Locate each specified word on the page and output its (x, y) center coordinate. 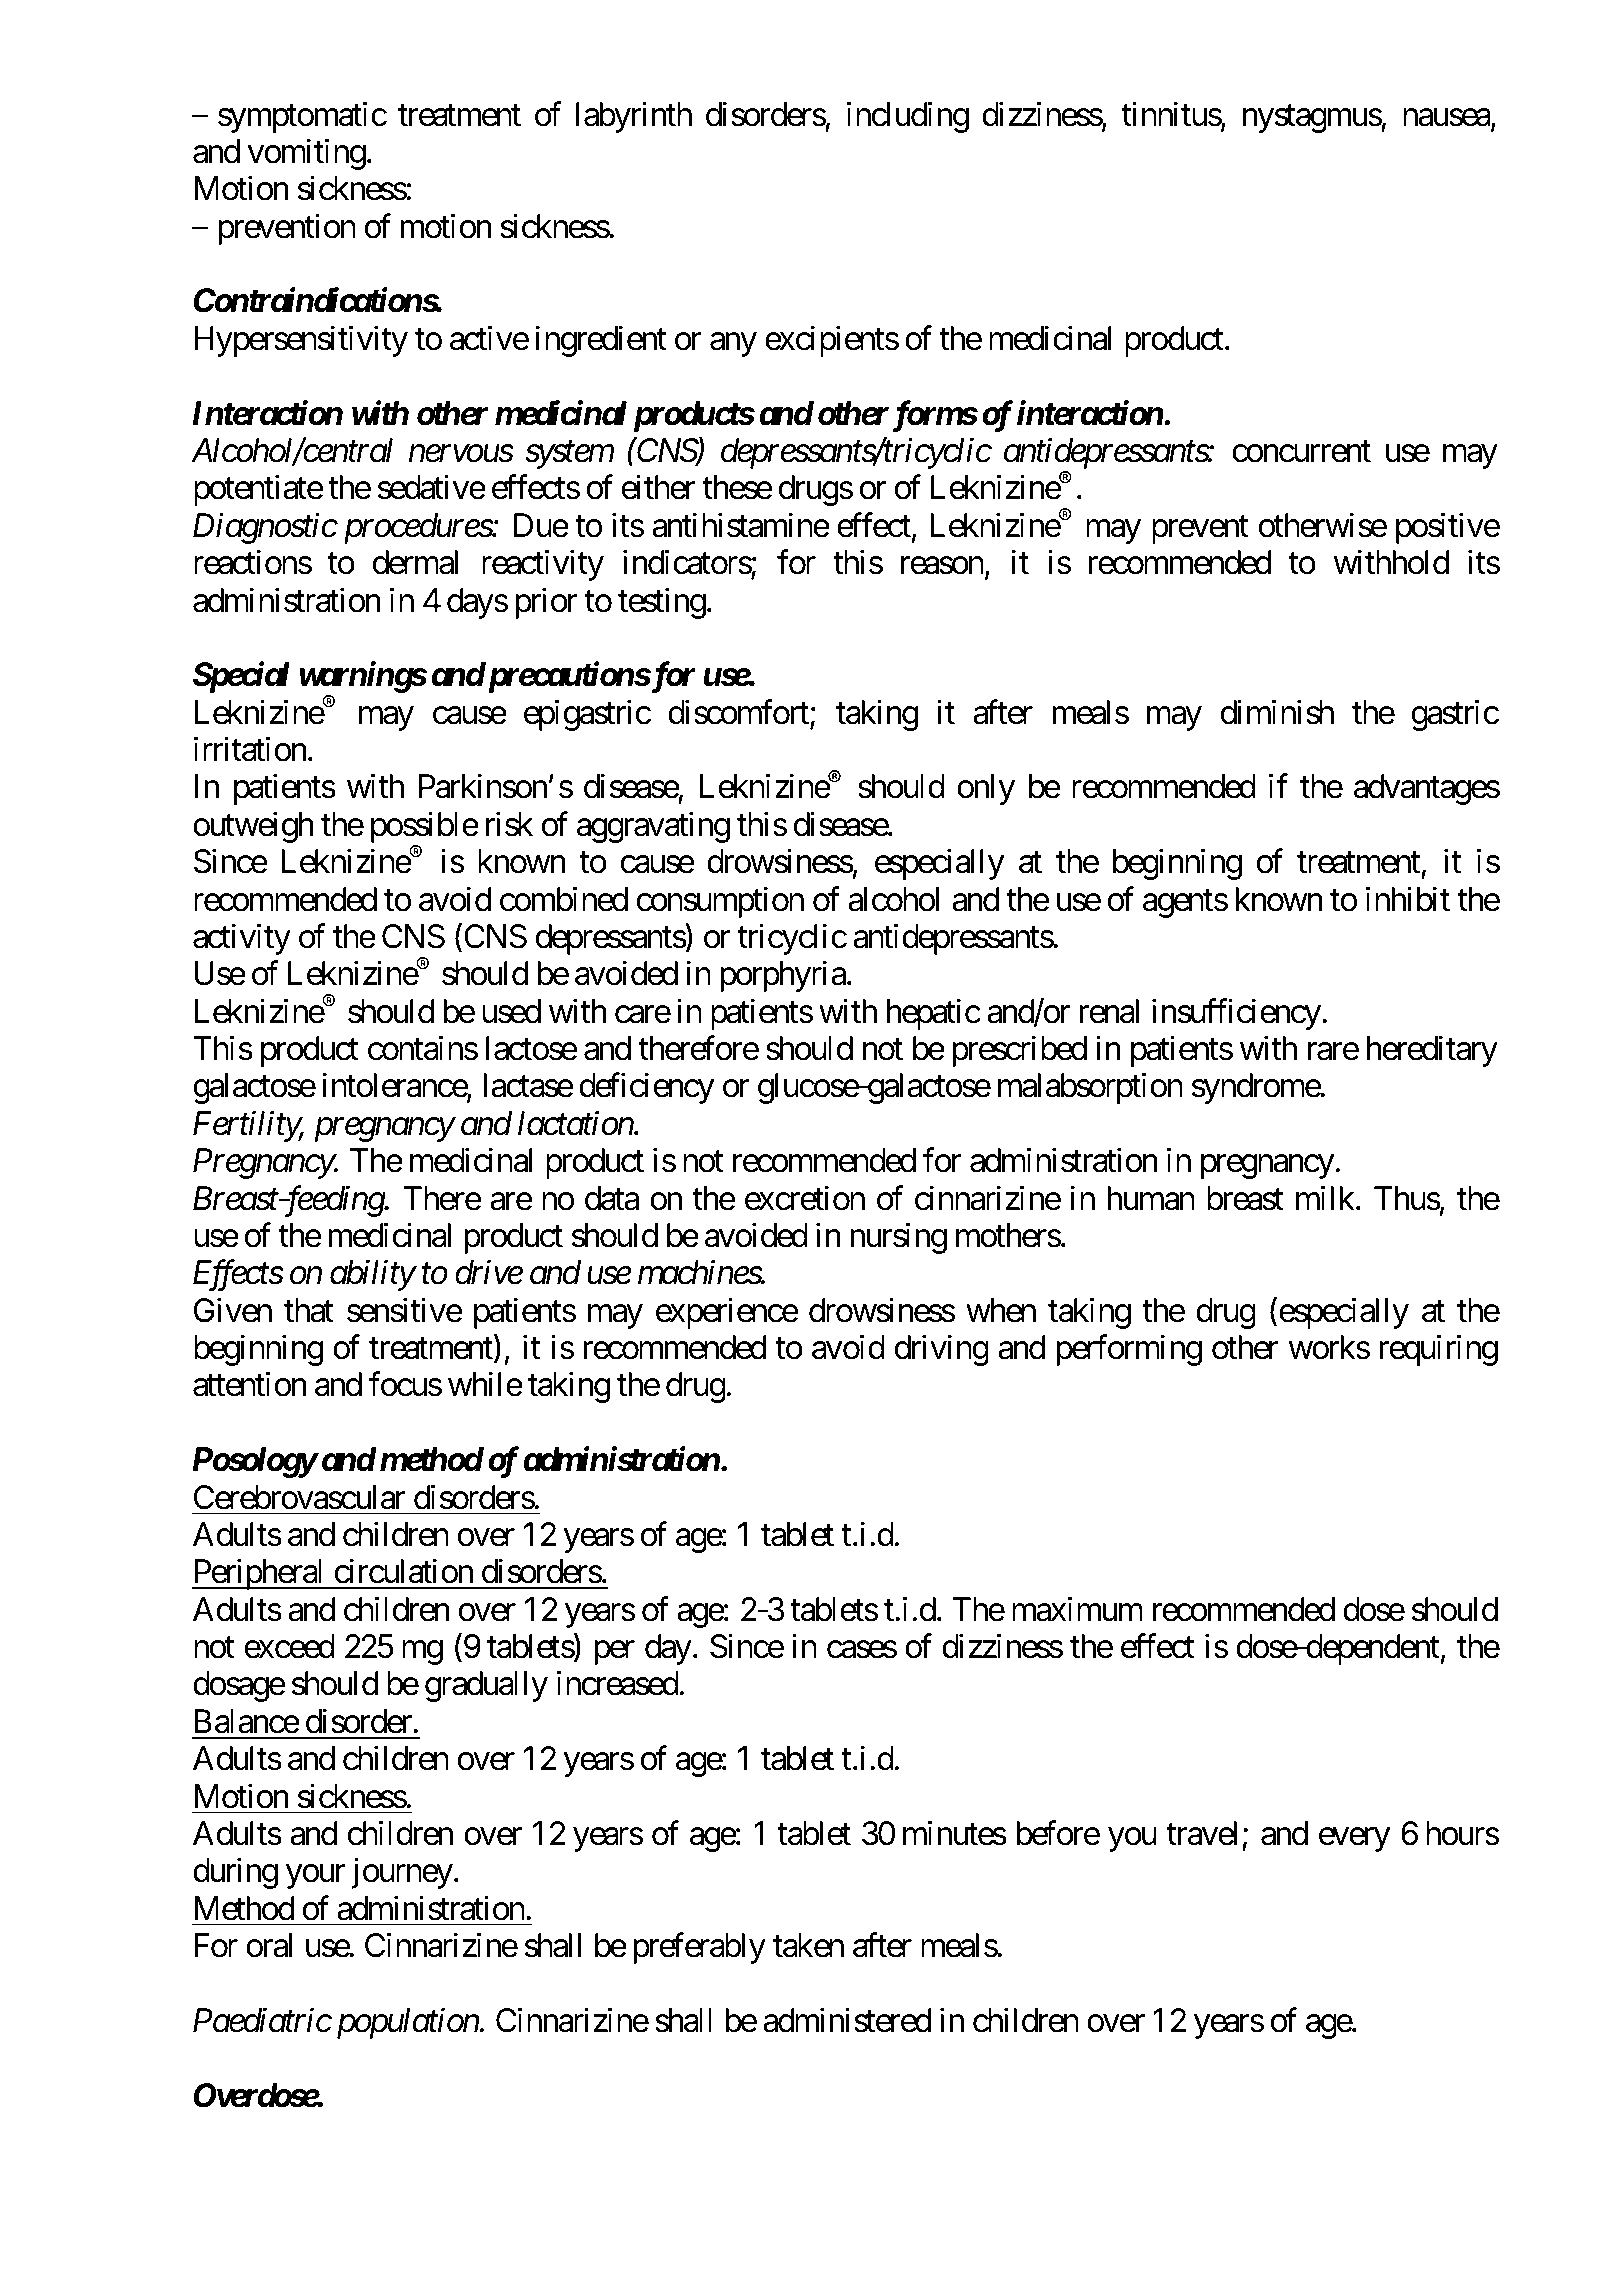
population (408, 2023)
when (1001, 1310)
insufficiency (1236, 1014)
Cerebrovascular (300, 1497)
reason (942, 566)
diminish (1277, 712)
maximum (1077, 1609)
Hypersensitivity (301, 341)
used (511, 1011)
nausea (1447, 119)
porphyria (783, 976)
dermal (415, 562)
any (733, 345)
